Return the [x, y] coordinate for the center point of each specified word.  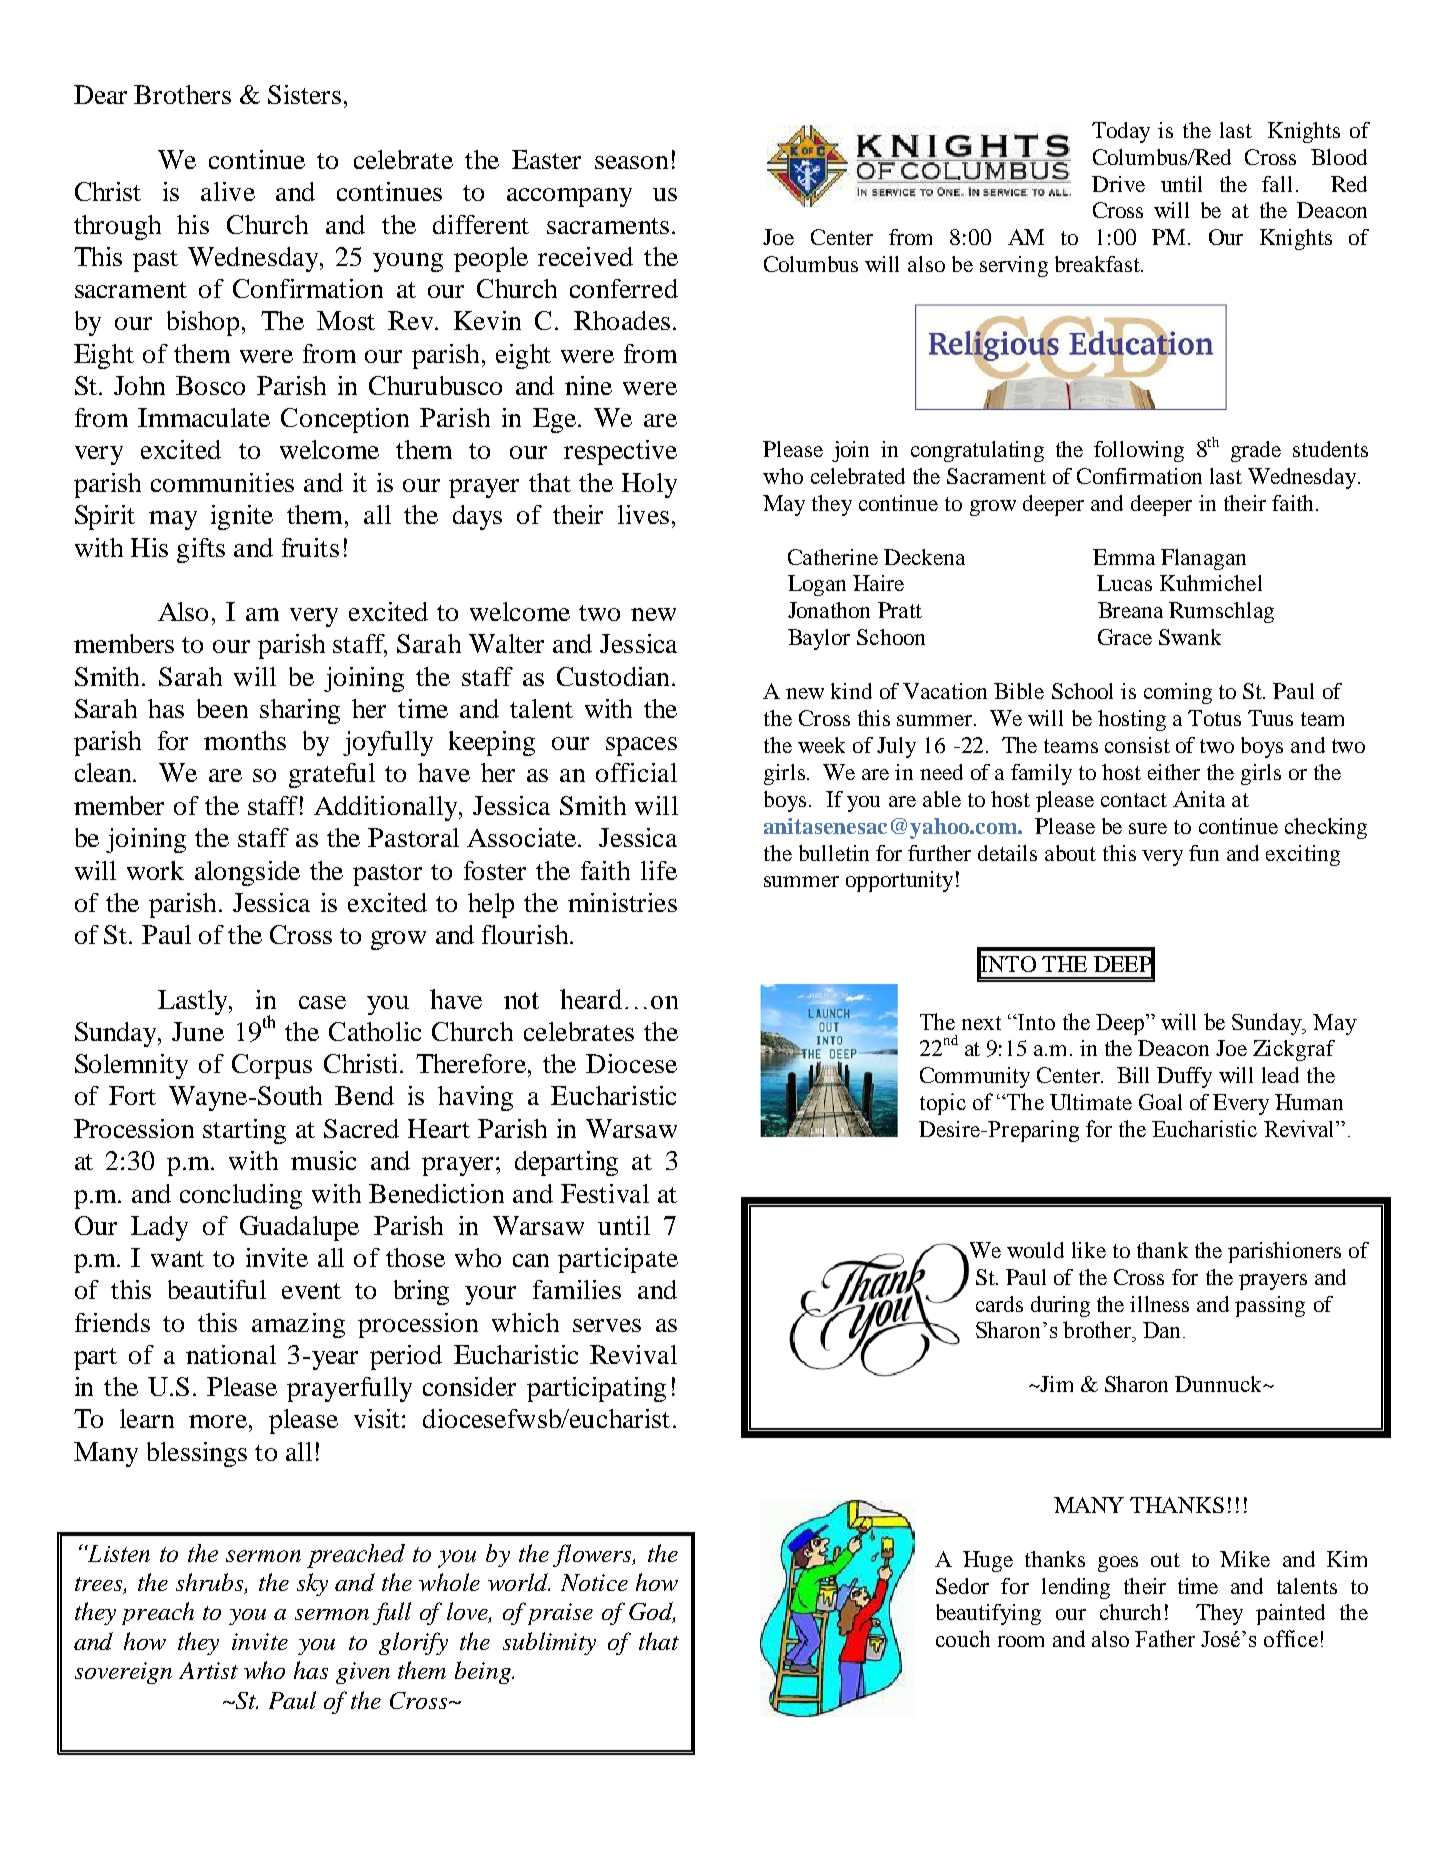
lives [643, 514]
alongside [247, 873]
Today [1121, 132]
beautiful [217, 1289]
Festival [605, 1193]
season [631, 162]
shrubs [211, 1583]
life [659, 870]
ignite [242, 517]
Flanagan [1203, 559]
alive [228, 191]
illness [1159, 1304]
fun [1204, 853]
